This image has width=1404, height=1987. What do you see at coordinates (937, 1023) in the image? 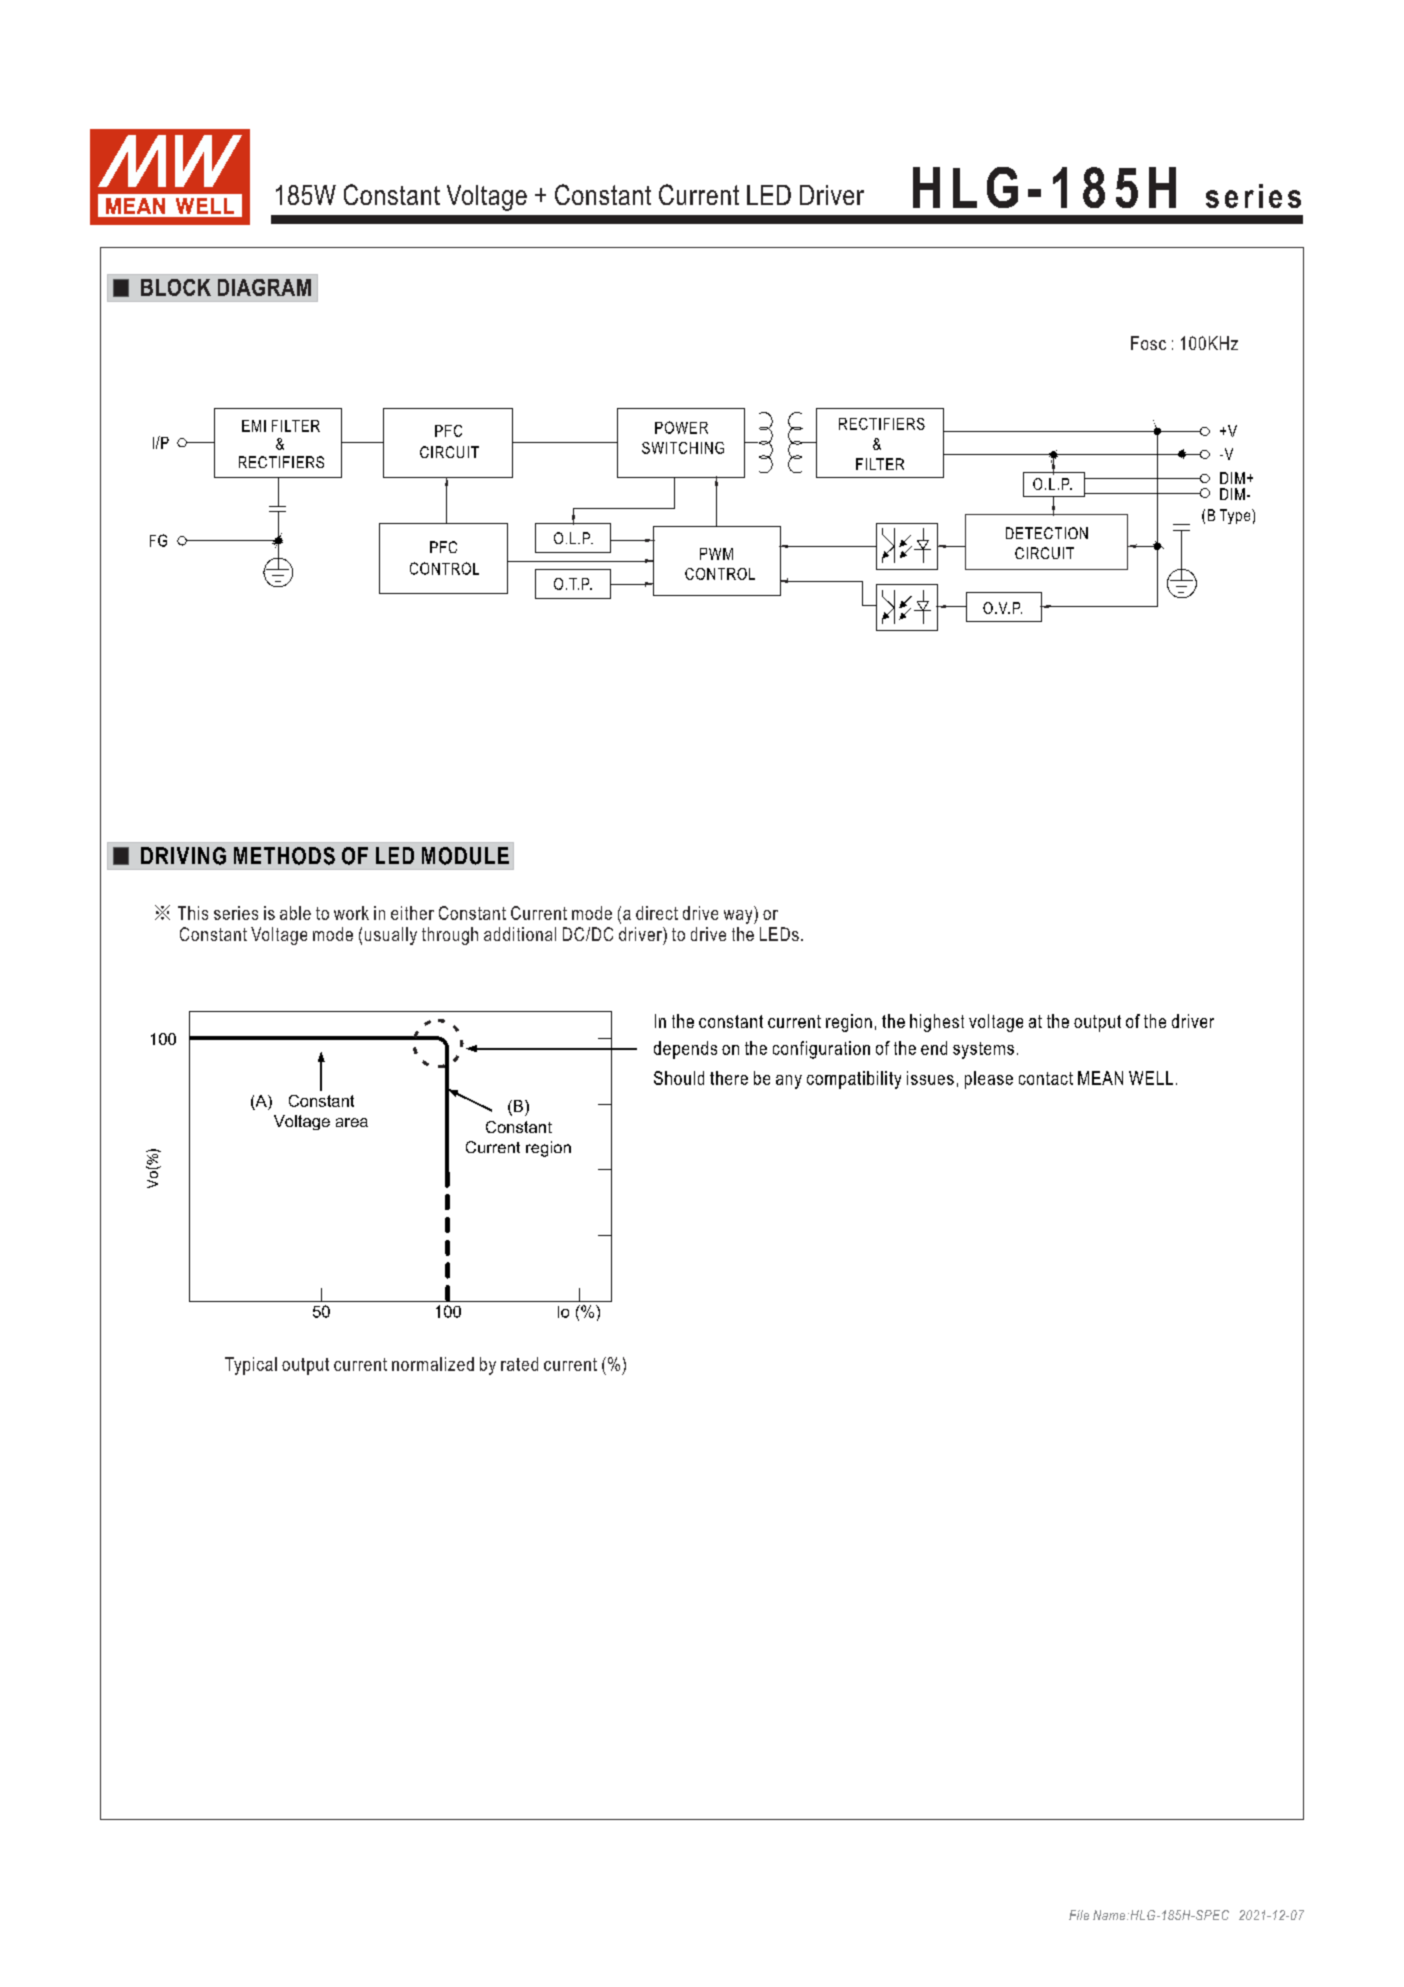
I see `highest` at bounding box center [937, 1023].
